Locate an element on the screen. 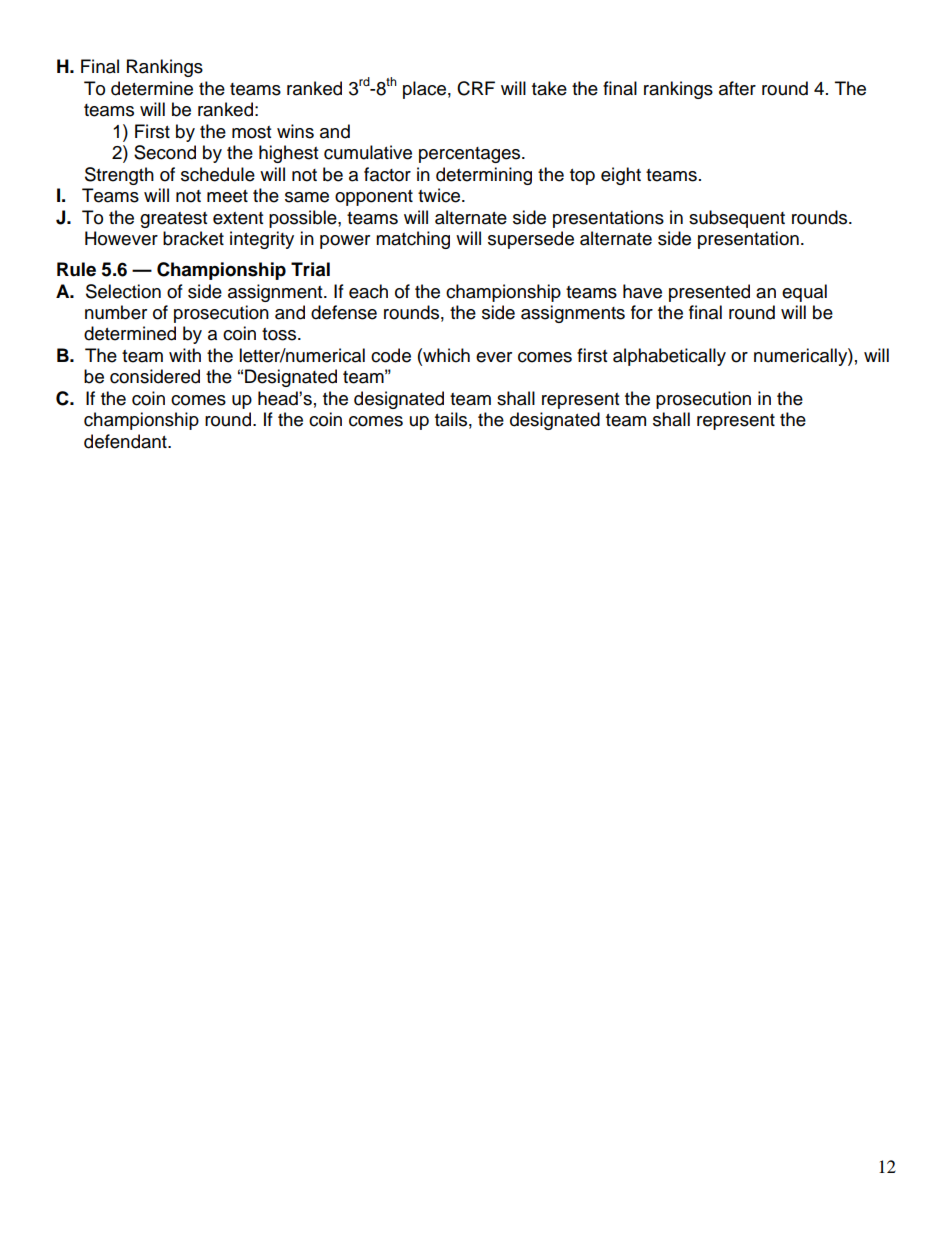  presented is located at coordinates (709, 293).
